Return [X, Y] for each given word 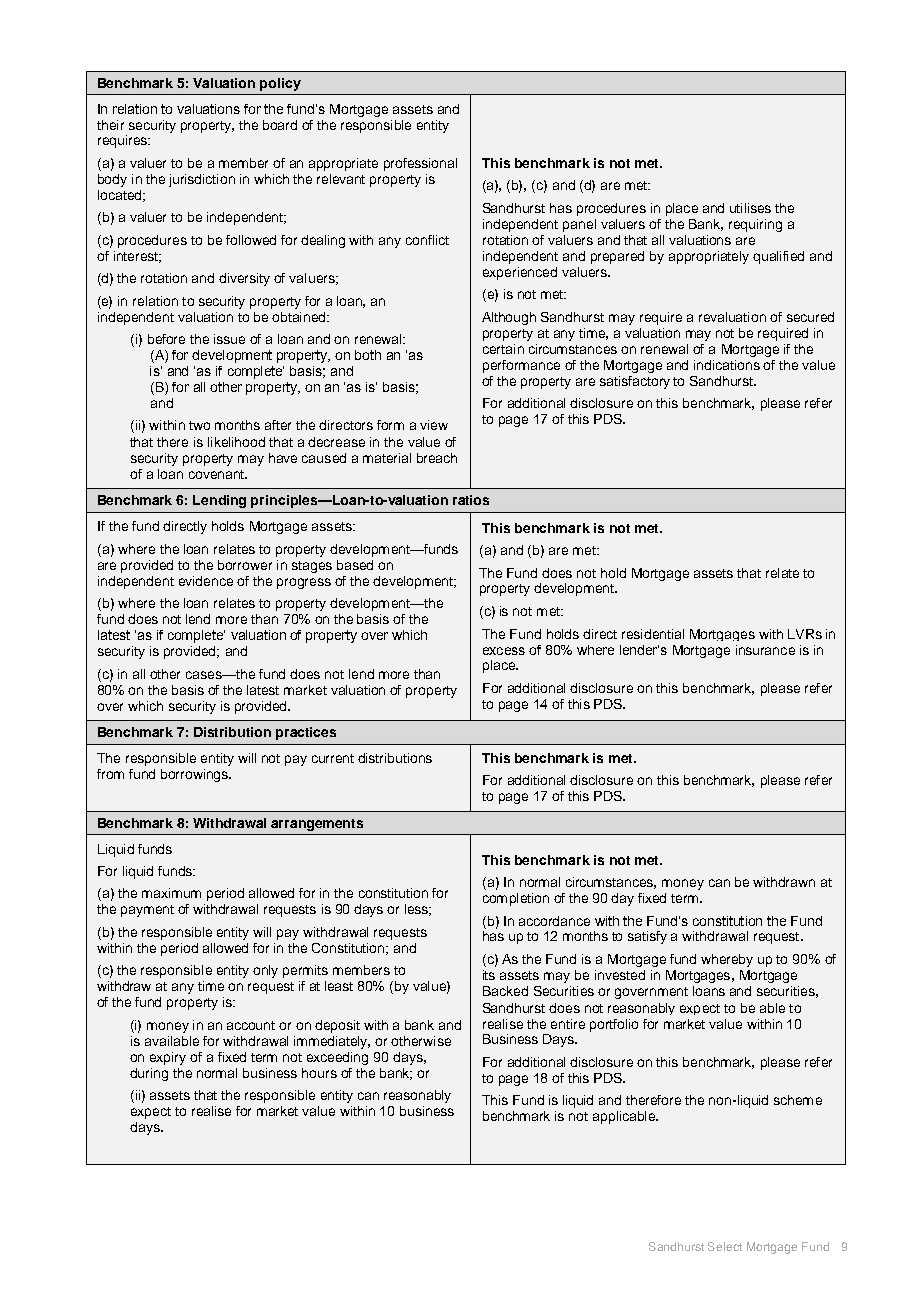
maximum [171, 893]
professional [420, 164]
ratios [471, 500]
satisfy [647, 937]
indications [727, 365]
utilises [750, 208]
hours [319, 1073]
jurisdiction [202, 180]
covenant [217, 474]
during [149, 1074]
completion [516, 899]
